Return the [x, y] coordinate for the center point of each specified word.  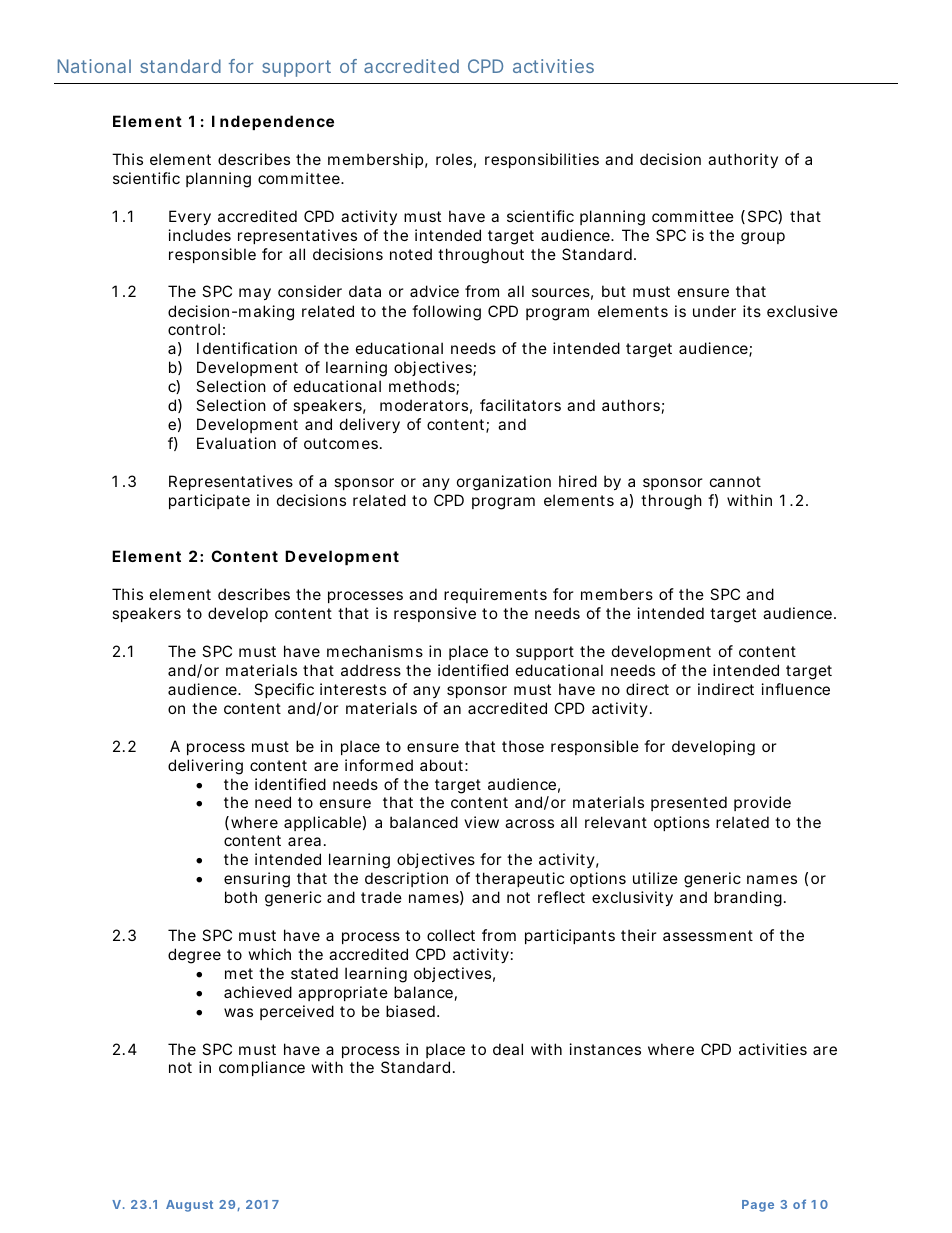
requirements [495, 595]
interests [353, 689]
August [189, 1206]
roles [454, 159]
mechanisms [375, 651]
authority [743, 160]
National [94, 66]
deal [508, 1049]
